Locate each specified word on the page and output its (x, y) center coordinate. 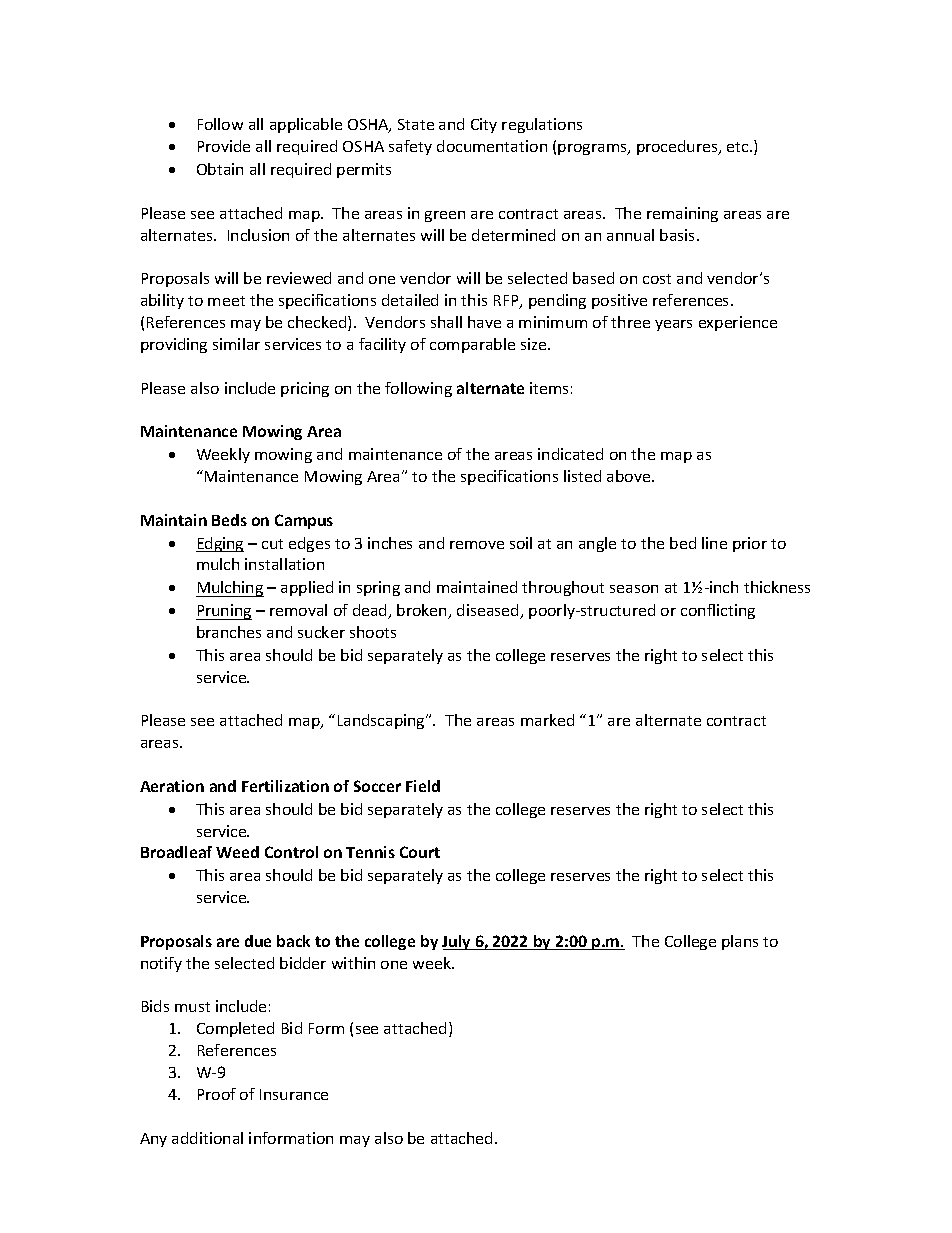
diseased (489, 611)
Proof (217, 1094)
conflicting (718, 611)
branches (229, 632)
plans (740, 942)
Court (420, 852)
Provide (224, 146)
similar (236, 344)
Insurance (294, 1094)
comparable (472, 345)
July (457, 942)
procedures (678, 147)
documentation (492, 146)
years (673, 325)
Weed (237, 852)
